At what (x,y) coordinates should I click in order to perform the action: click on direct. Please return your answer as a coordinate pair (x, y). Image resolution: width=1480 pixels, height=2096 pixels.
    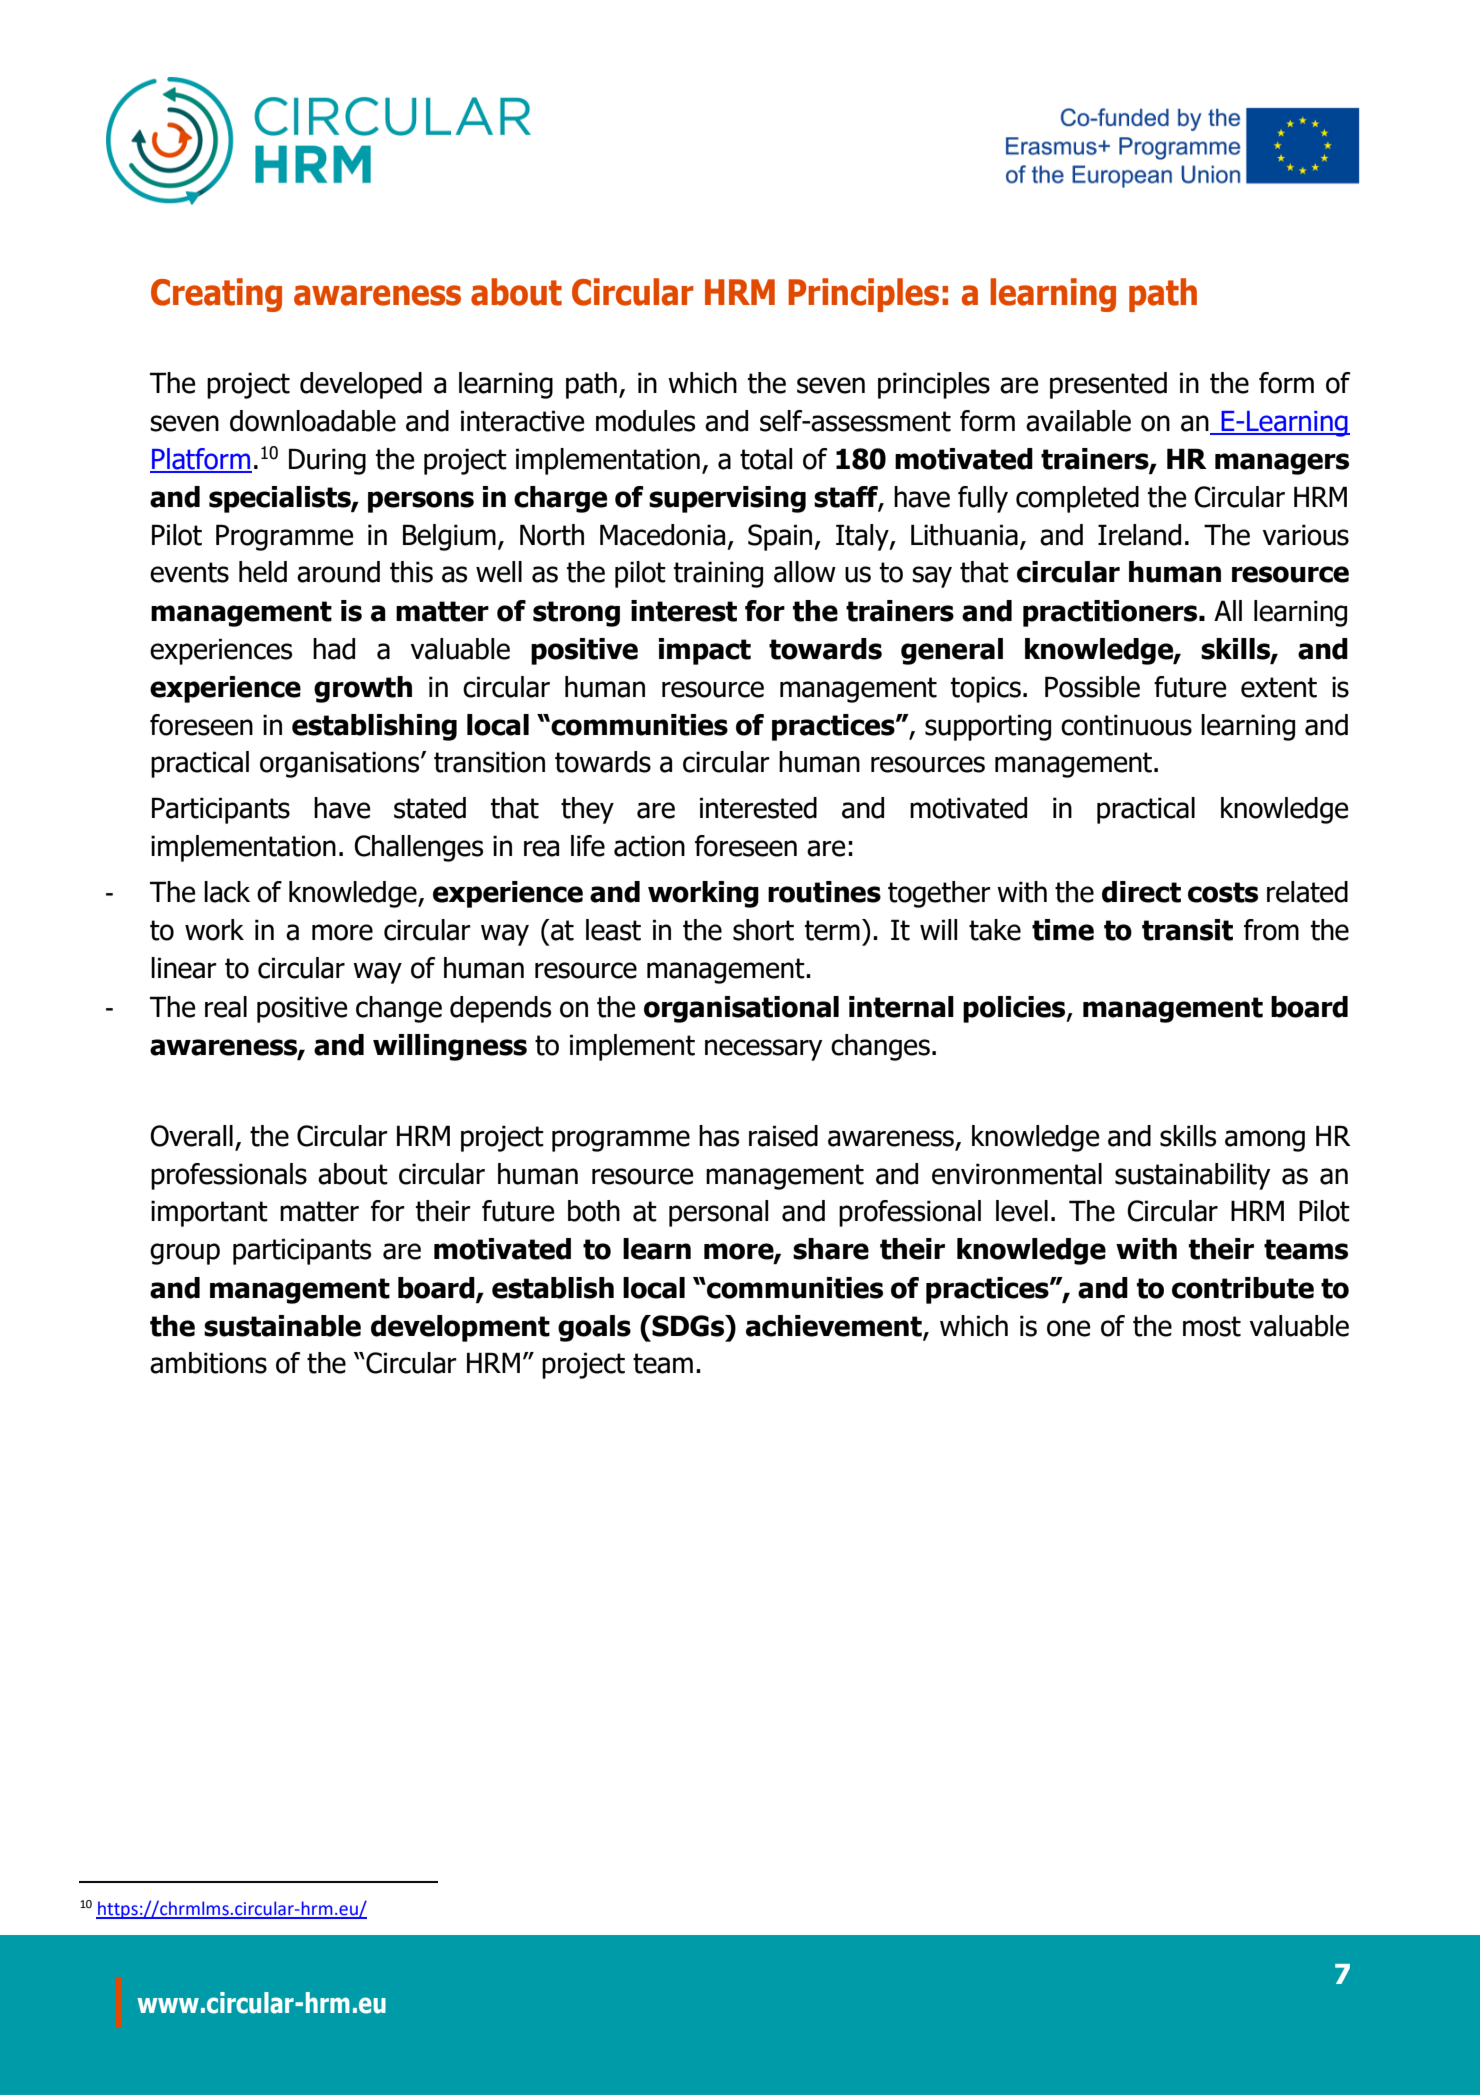
    Looking at the image, I should click on (1141, 892).
